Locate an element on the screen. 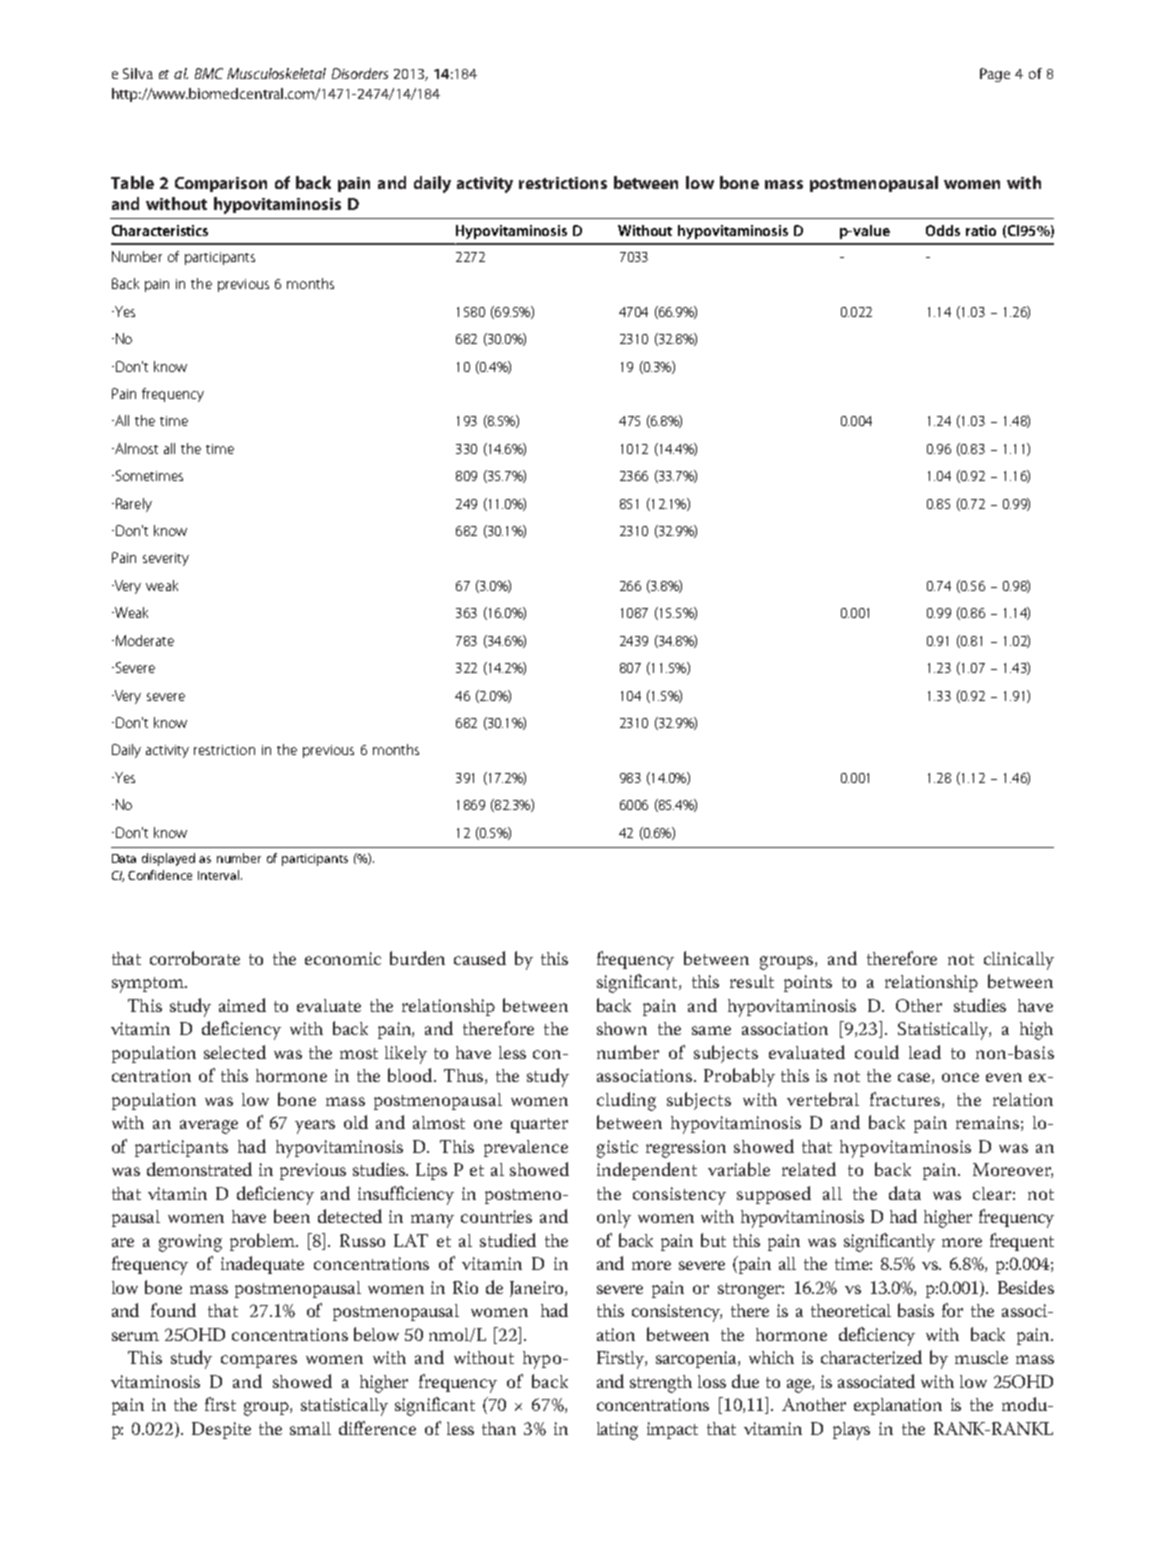  Disorders is located at coordinates (360, 73).
